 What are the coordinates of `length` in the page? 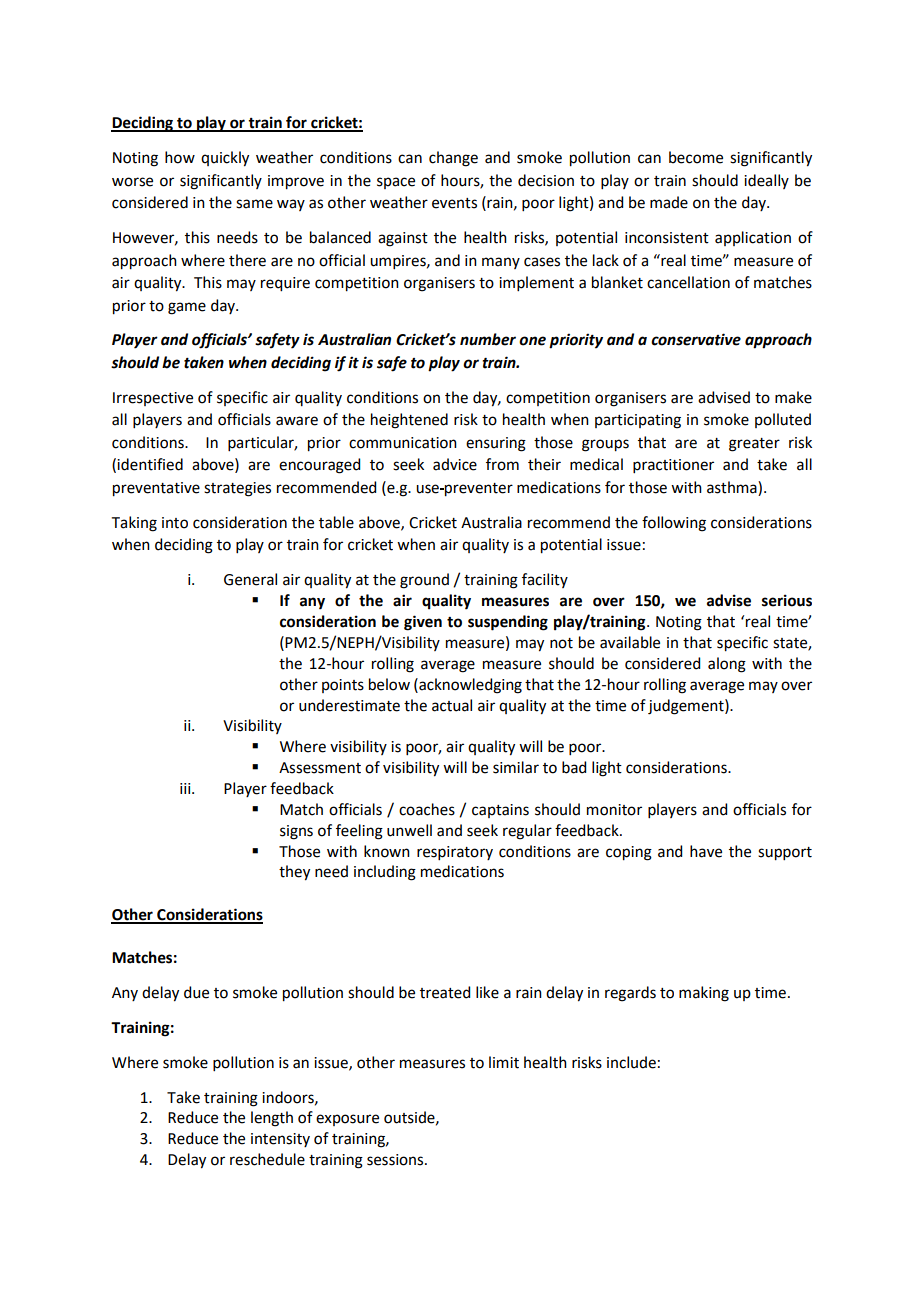 It's located at (272, 1119).
